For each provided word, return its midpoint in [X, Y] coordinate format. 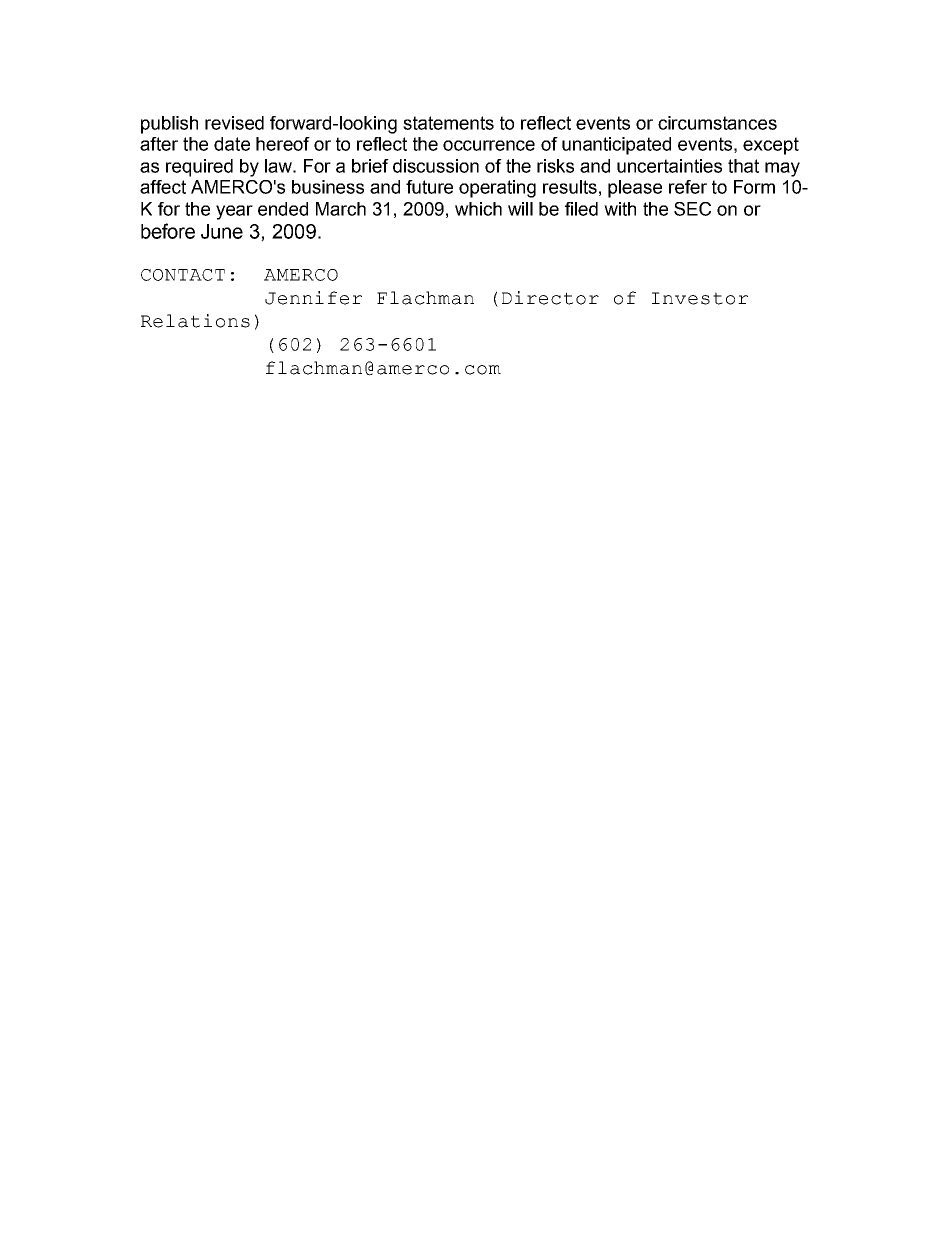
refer [688, 187]
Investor [700, 298]
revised [234, 123]
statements [448, 123]
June [222, 231]
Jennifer [313, 298]
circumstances [717, 123]
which [478, 209]
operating [497, 189]
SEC [692, 209]
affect [163, 187]
